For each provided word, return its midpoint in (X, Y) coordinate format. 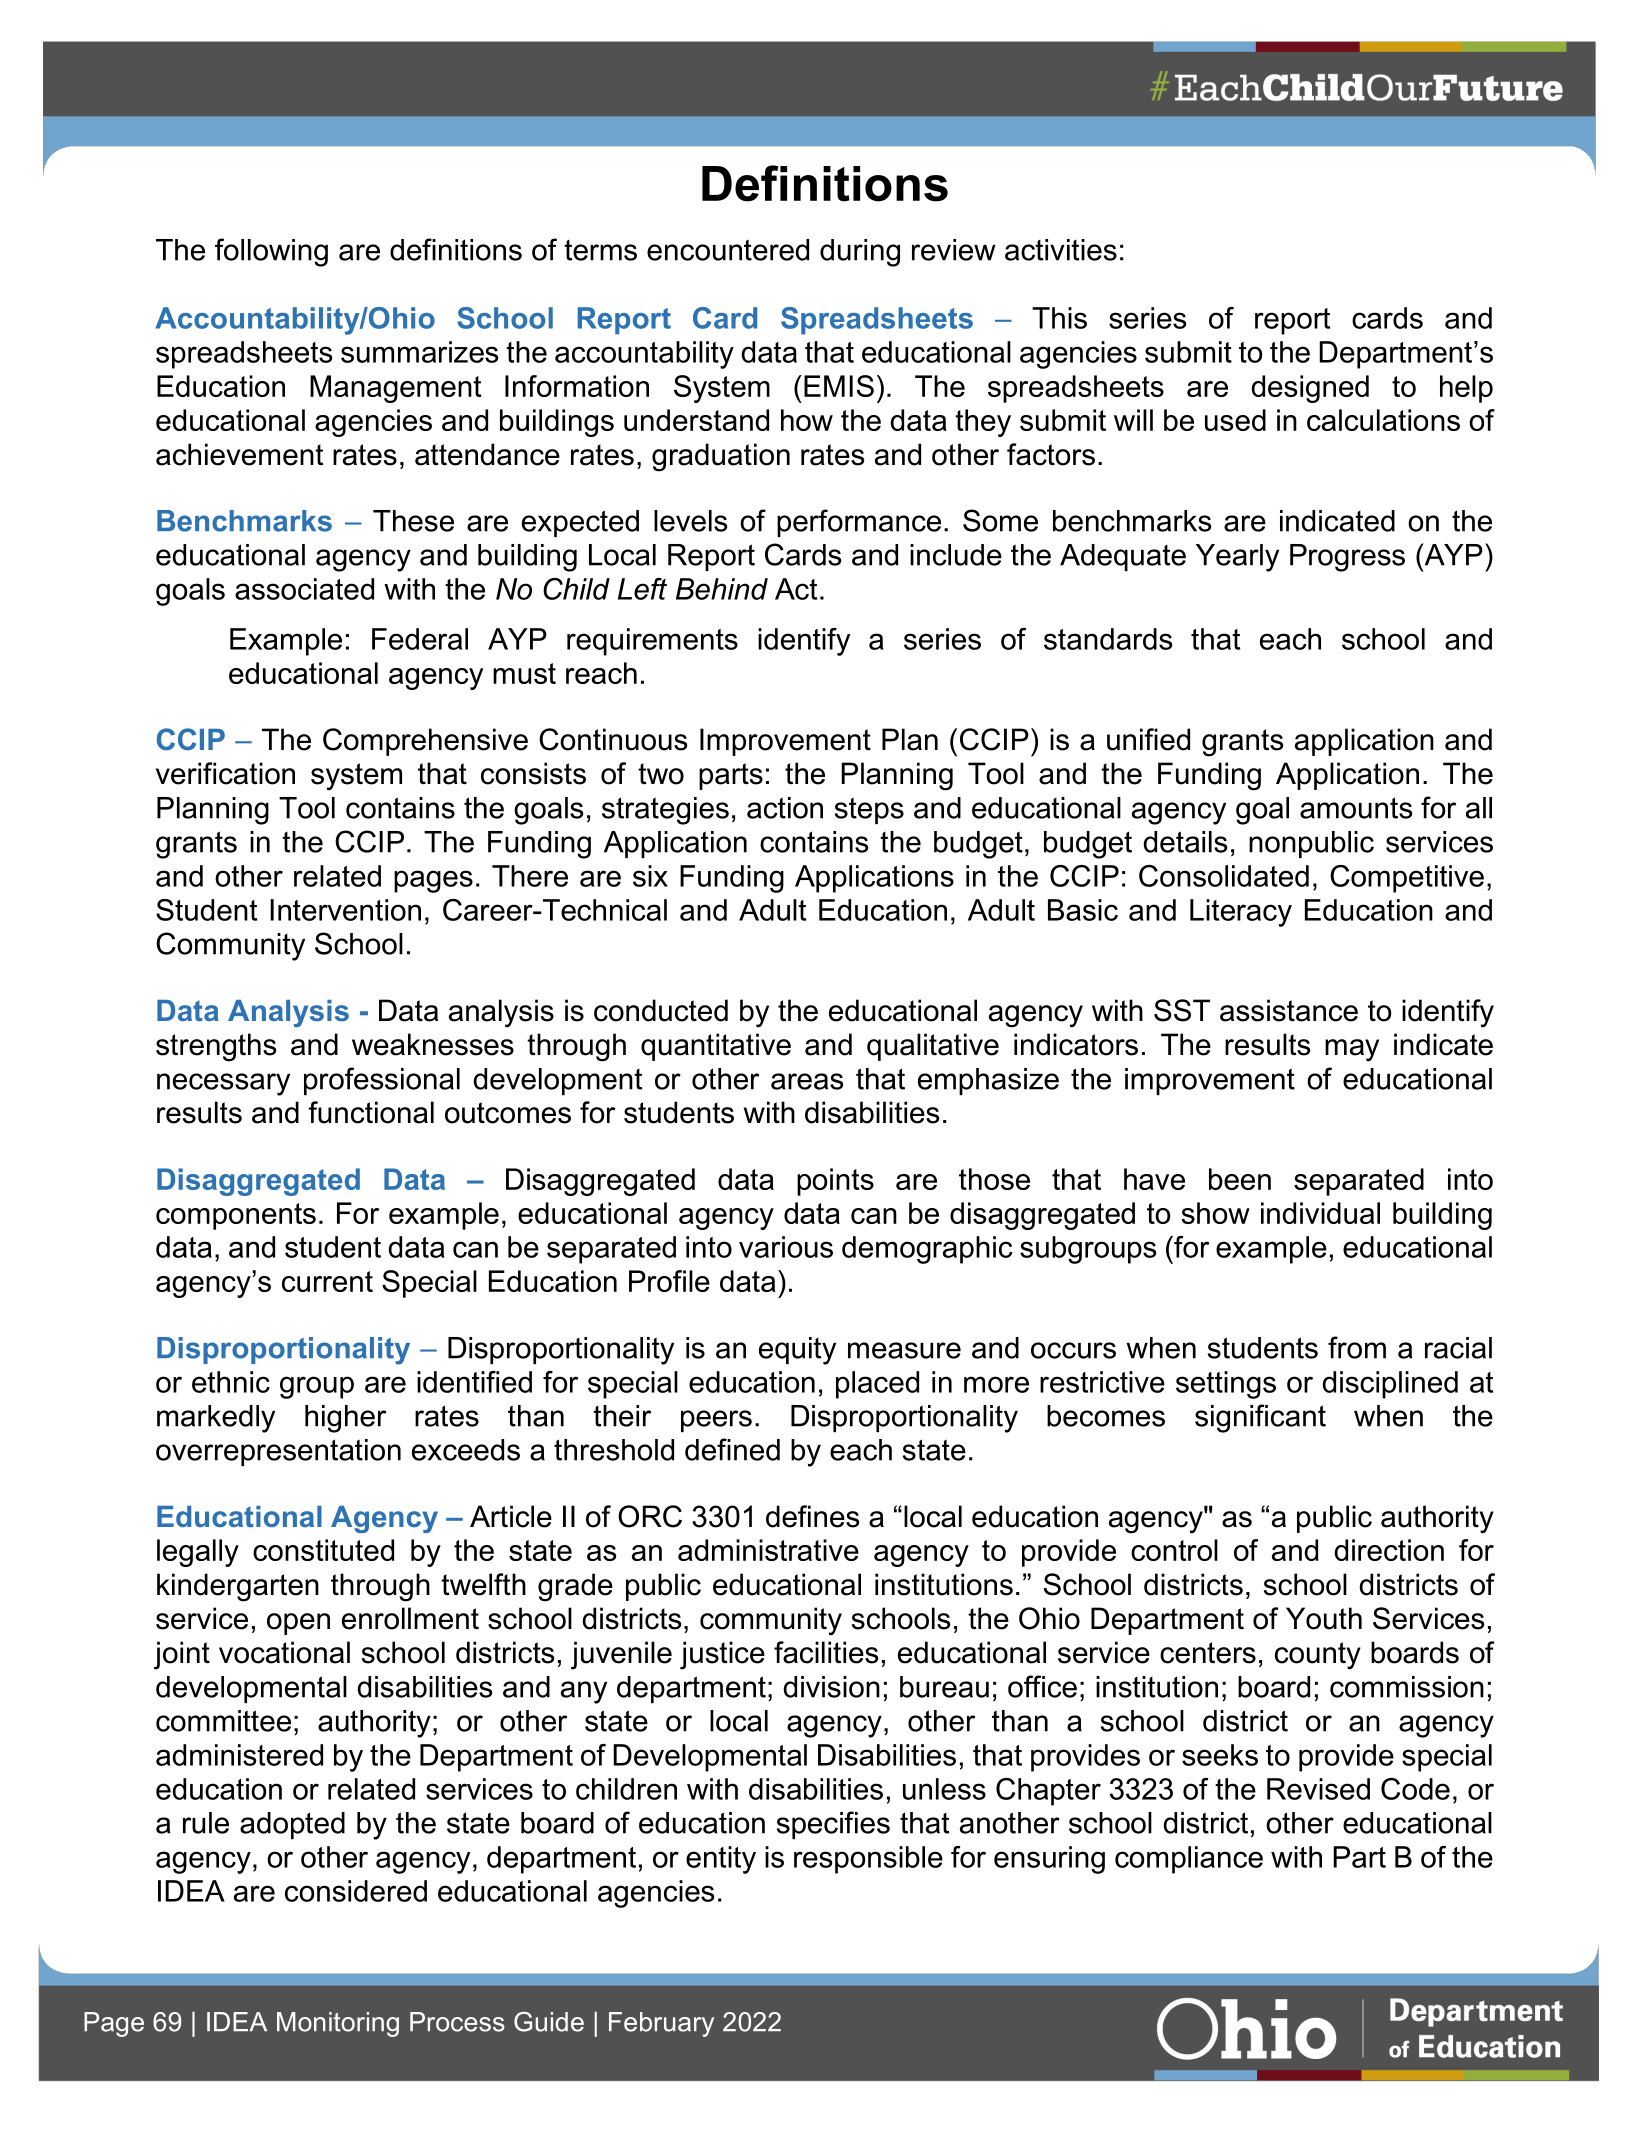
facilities (826, 1652)
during (860, 253)
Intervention (345, 910)
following (271, 252)
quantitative (716, 1047)
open (298, 1624)
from (1357, 1347)
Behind (722, 589)
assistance (1289, 1010)
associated (304, 589)
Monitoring (338, 2024)
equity (797, 1351)
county (1318, 1656)
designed (1310, 389)
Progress (1347, 558)
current (327, 1281)
